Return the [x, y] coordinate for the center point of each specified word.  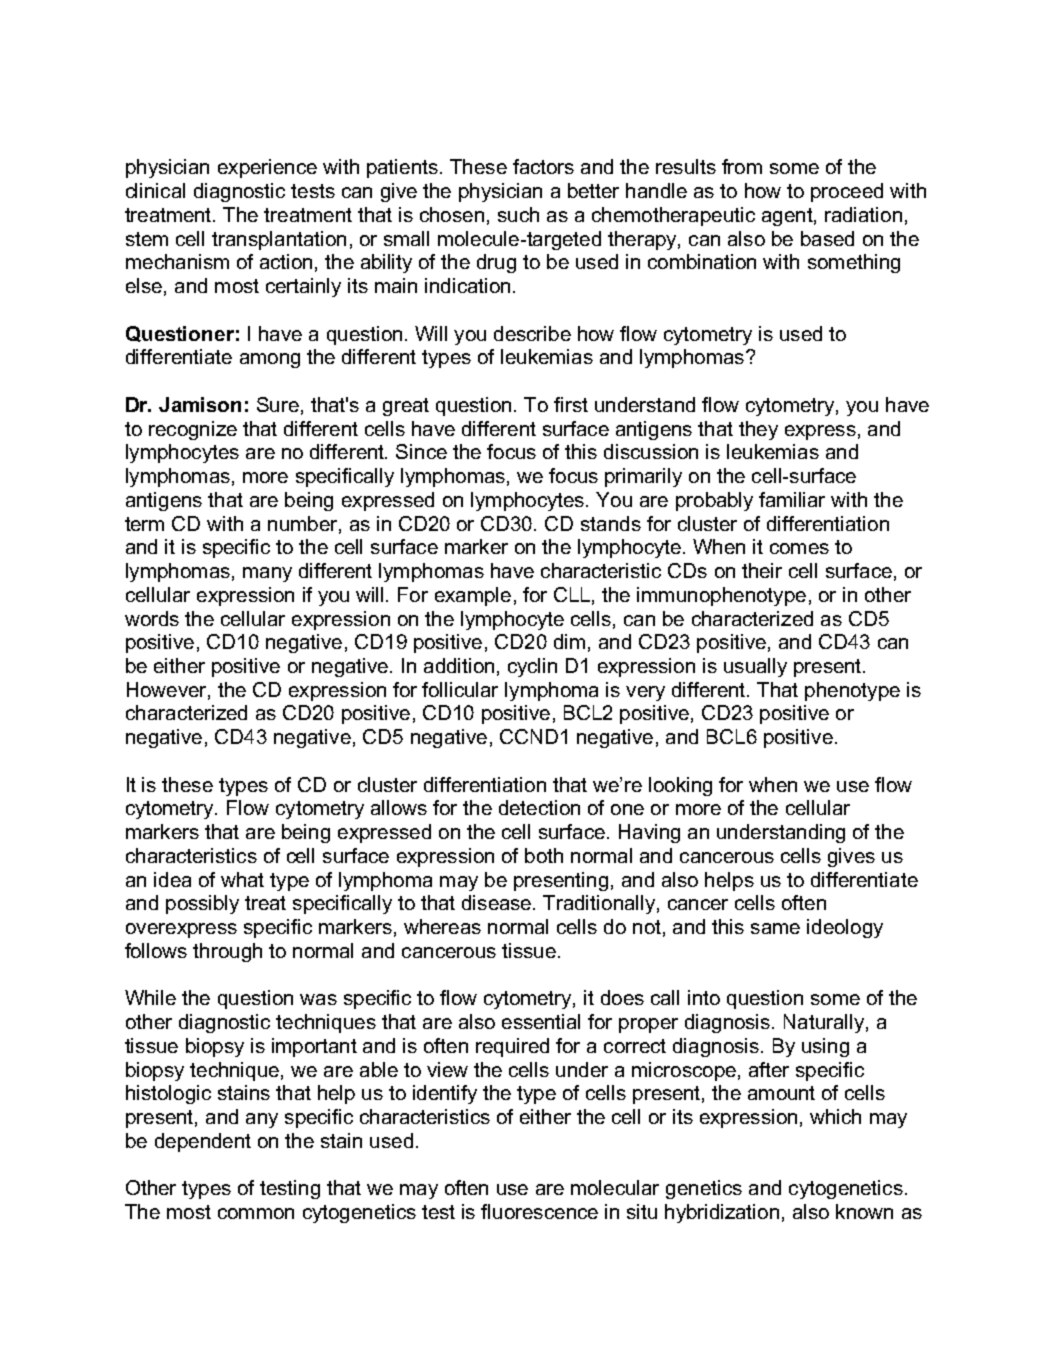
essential [541, 1021]
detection [539, 807]
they [758, 430]
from [742, 166]
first [571, 404]
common [256, 1213]
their [762, 570]
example [473, 596]
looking [680, 786]
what [242, 879]
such [518, 214]
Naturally [824, 1023]
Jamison [200, 404]
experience [267, 168]
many [267, 574]
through [227, 952]
